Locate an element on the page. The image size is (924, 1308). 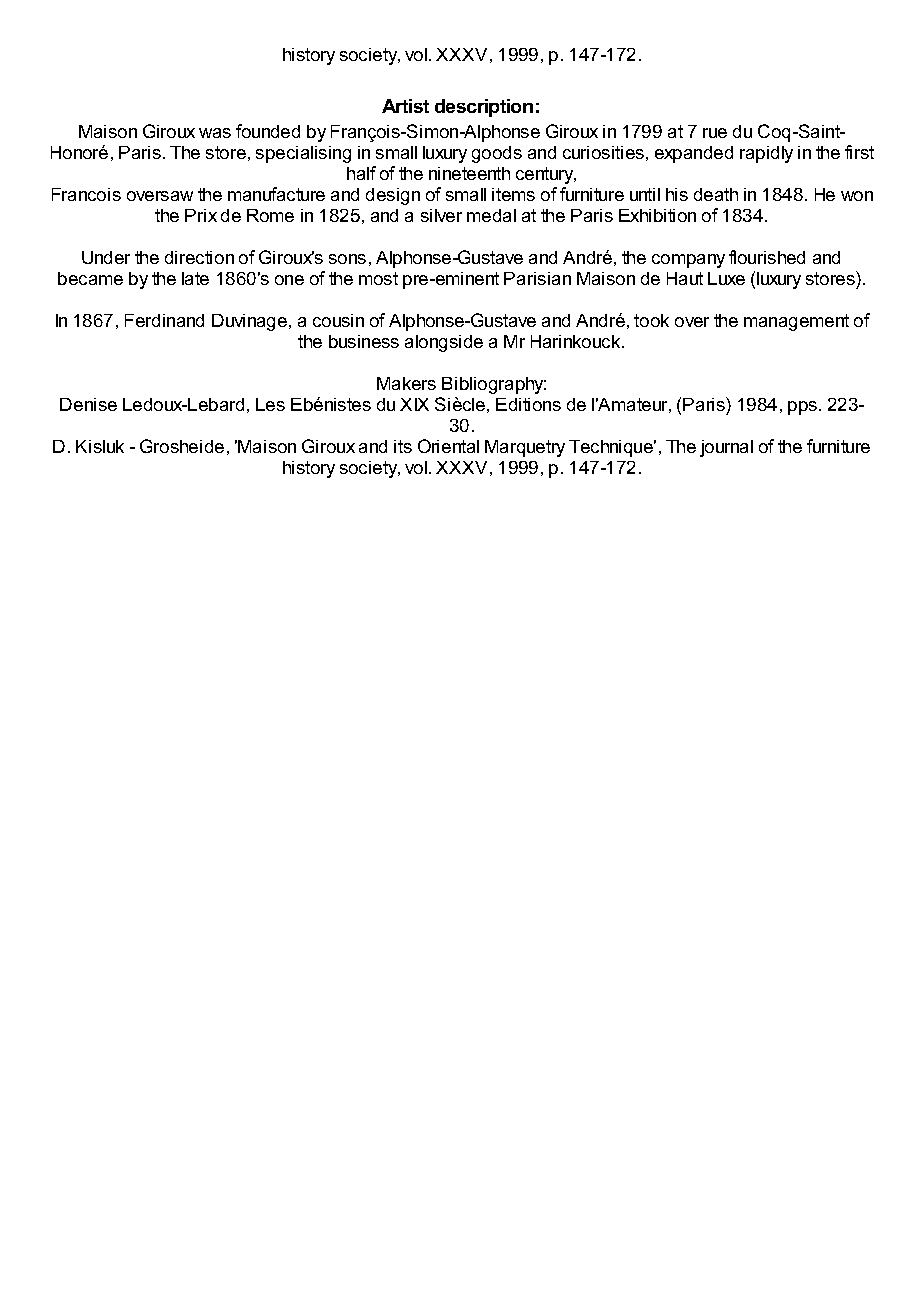
Les is located at coordinates (270, 404).
